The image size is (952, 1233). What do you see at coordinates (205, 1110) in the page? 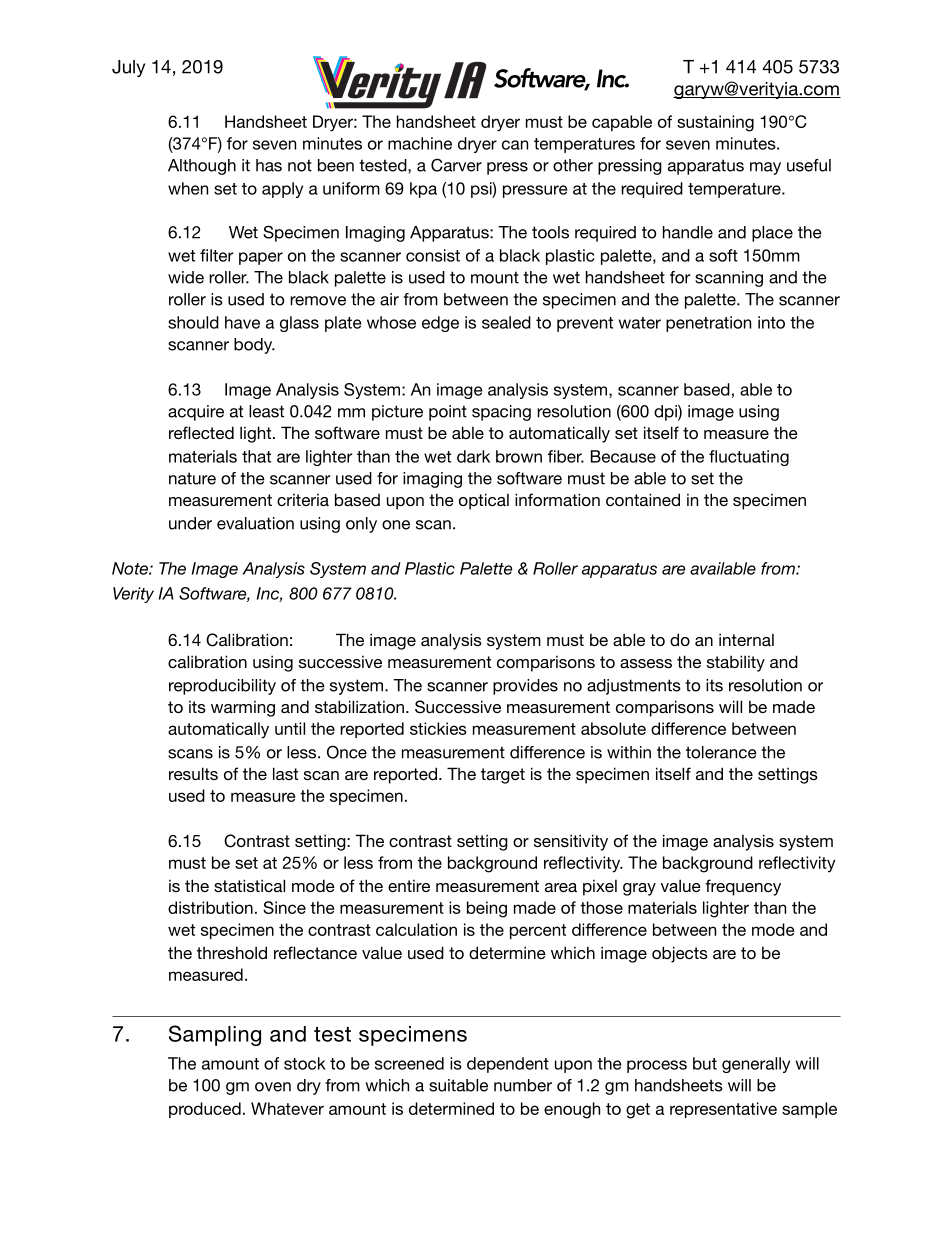
I see `produced` at bounding box center [205, 1110].
